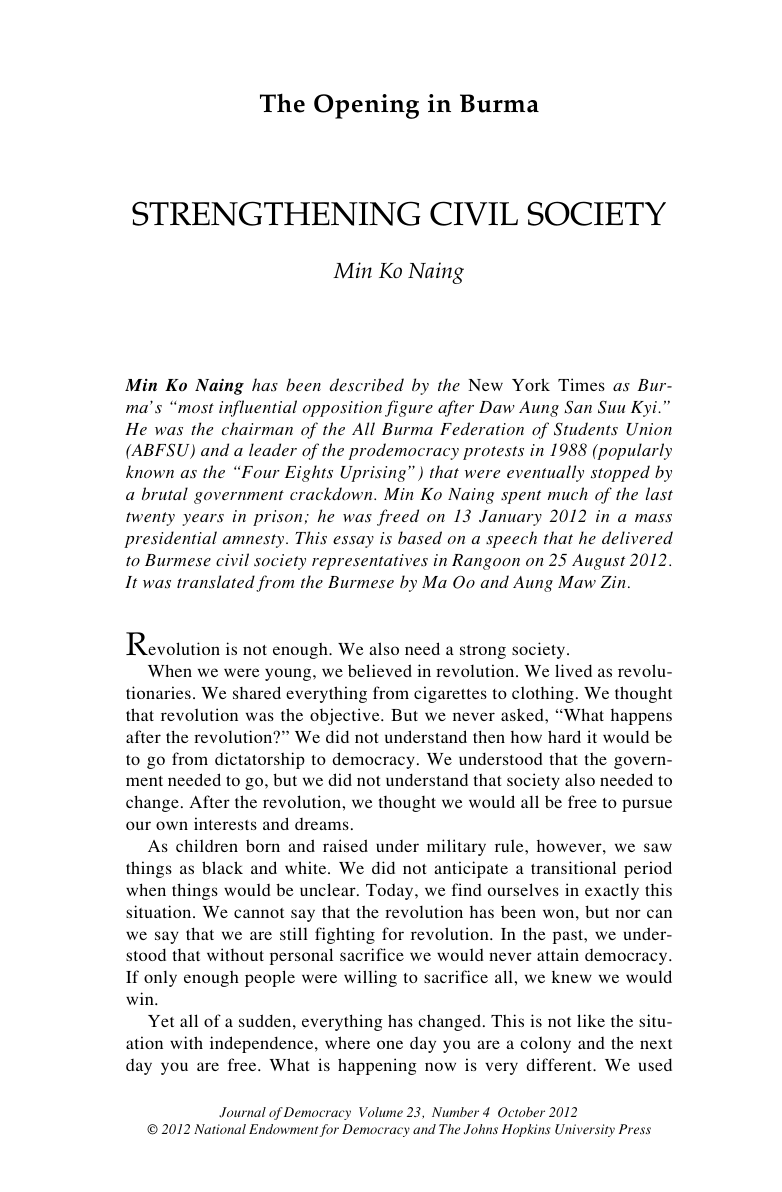  I want to click on Opening, so click(366, 106).
